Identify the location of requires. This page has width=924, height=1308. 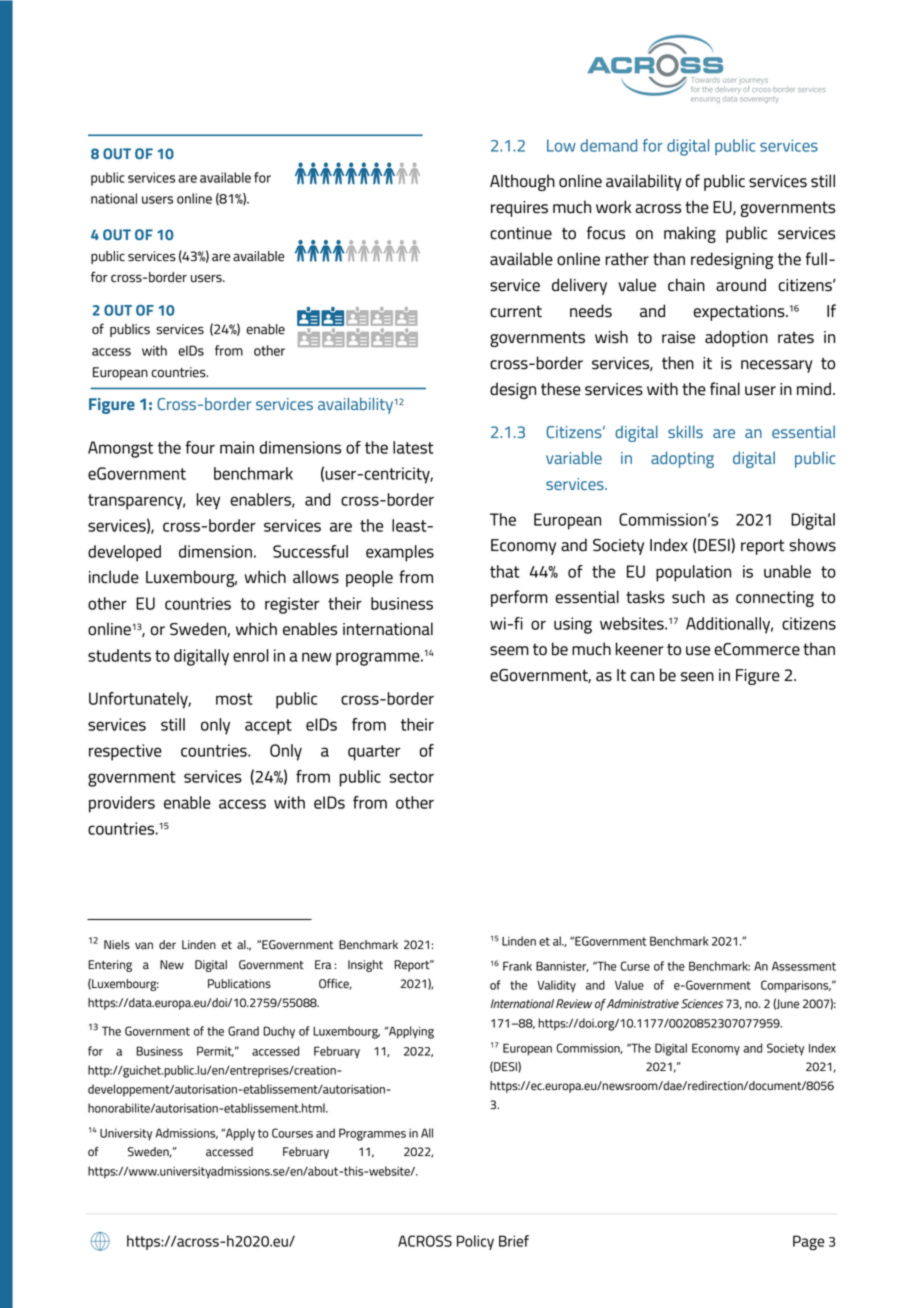
(519, 209).
